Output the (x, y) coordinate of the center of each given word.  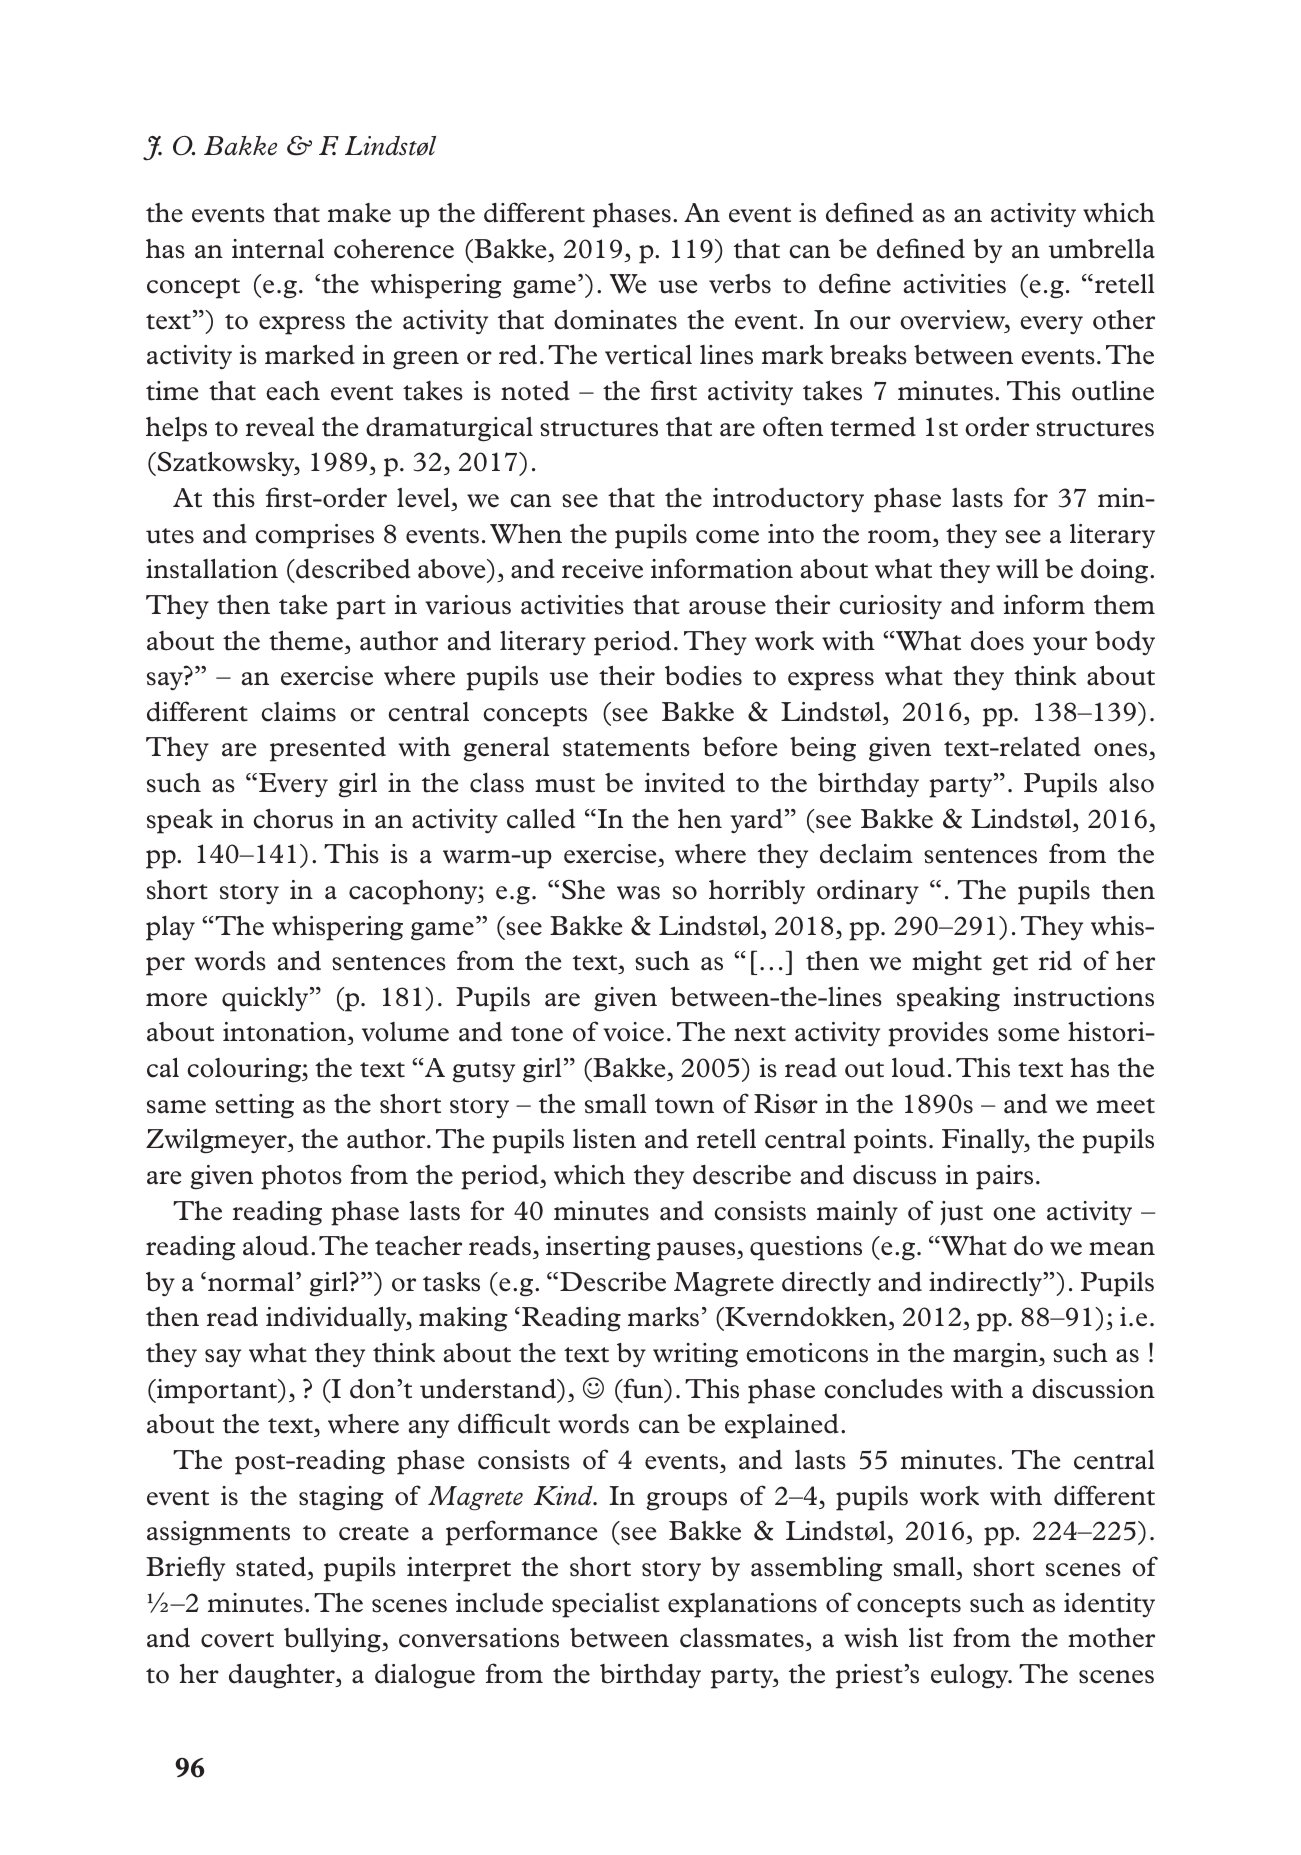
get (1010, 965)
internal (278, 249)
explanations (742, 1605)
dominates (615, 320)
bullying (333, 1640)
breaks (868, 355)
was (638, 893)
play (170, 928)
